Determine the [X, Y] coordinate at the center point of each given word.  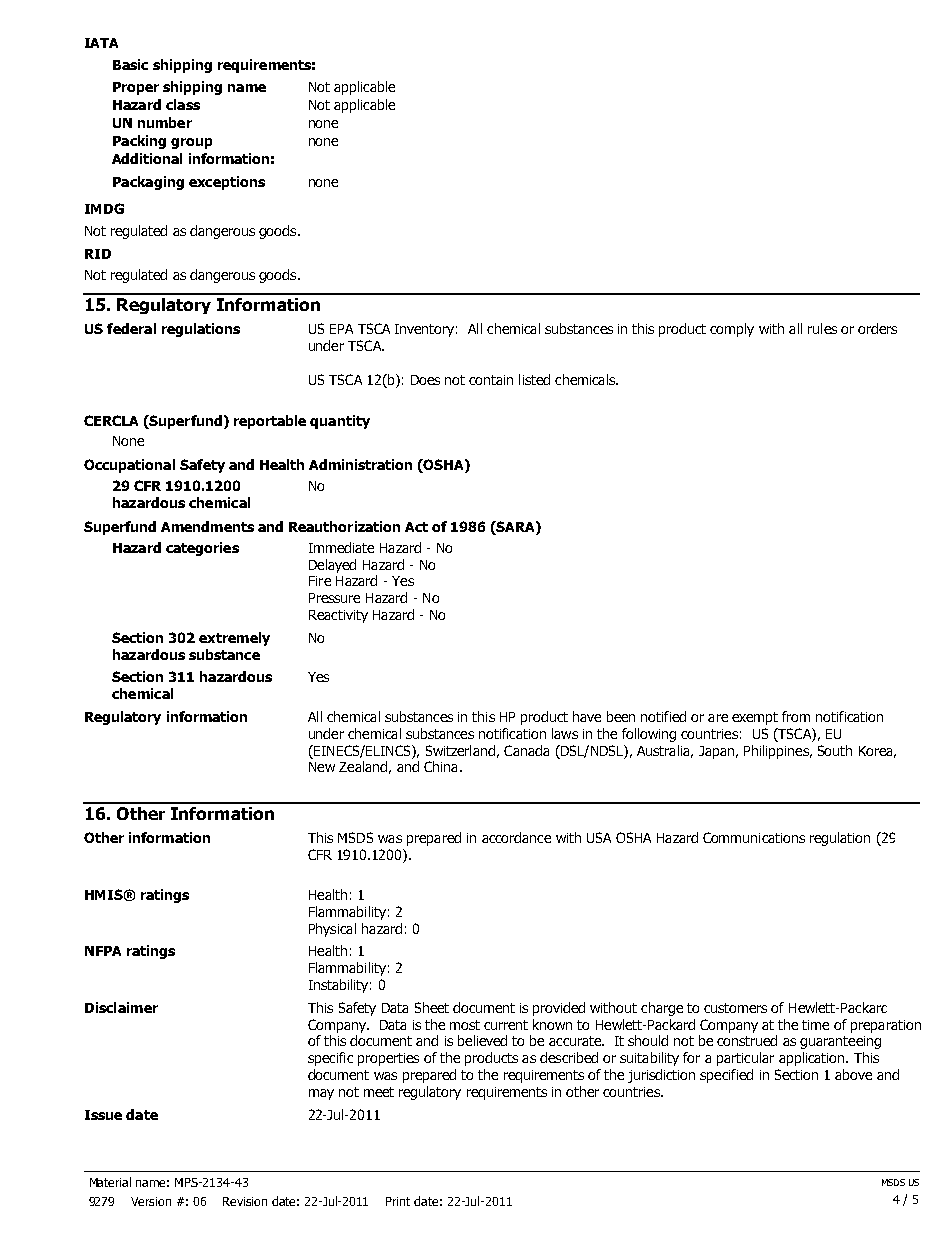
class [183, 104]
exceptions [227, 183]
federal [131, 328]
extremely [234, 639]
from [796, 716]
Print [398, 1201]
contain [491, 380]
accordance [516, 837]
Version [151, 1201]
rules [822, 328]
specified [726, 1076]
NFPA [103, 951]
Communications [754, 837]
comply [732, 330]
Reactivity [338, 616]
